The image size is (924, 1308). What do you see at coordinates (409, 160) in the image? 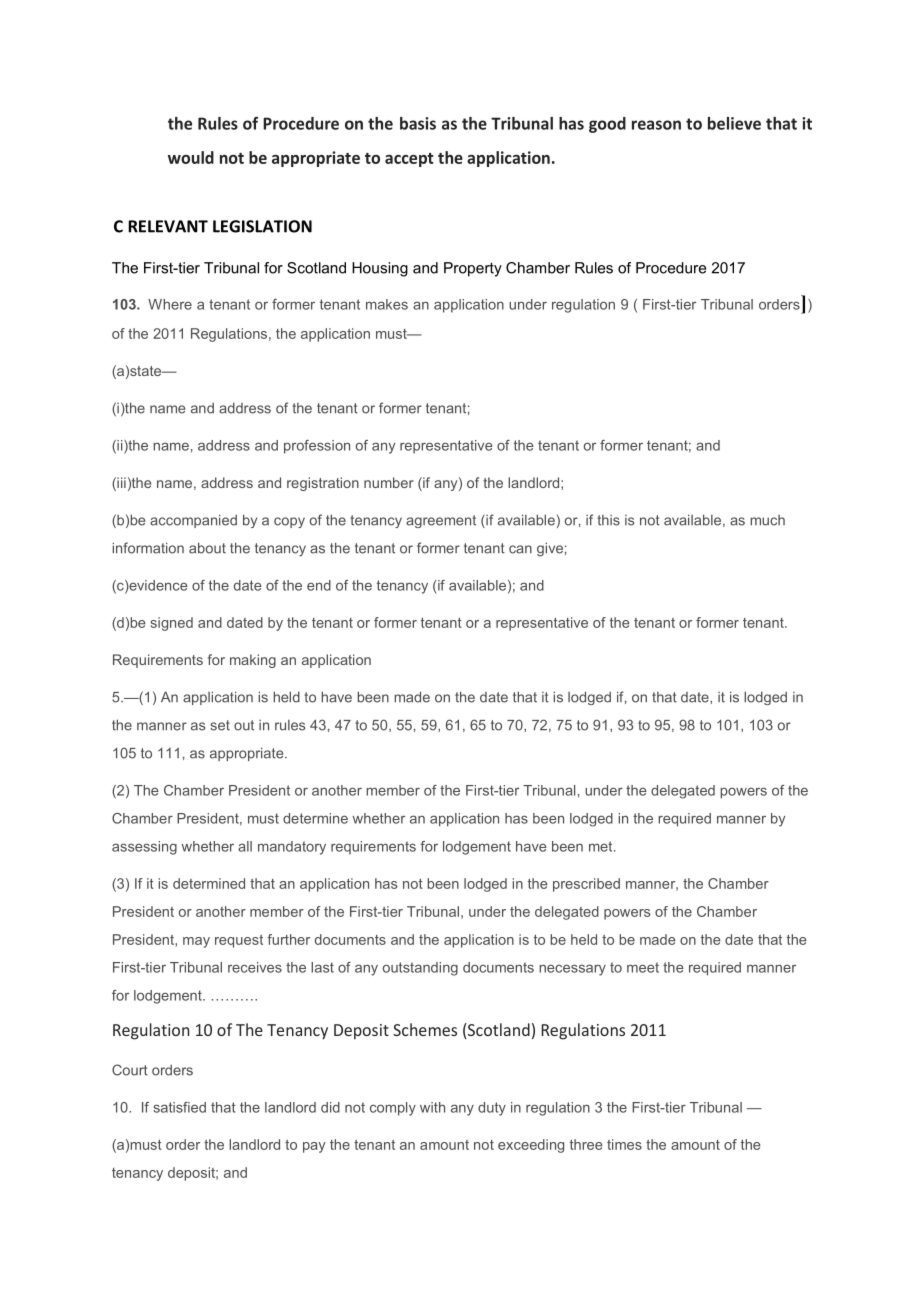
I see `accept` at bounding box center [409, 160].
